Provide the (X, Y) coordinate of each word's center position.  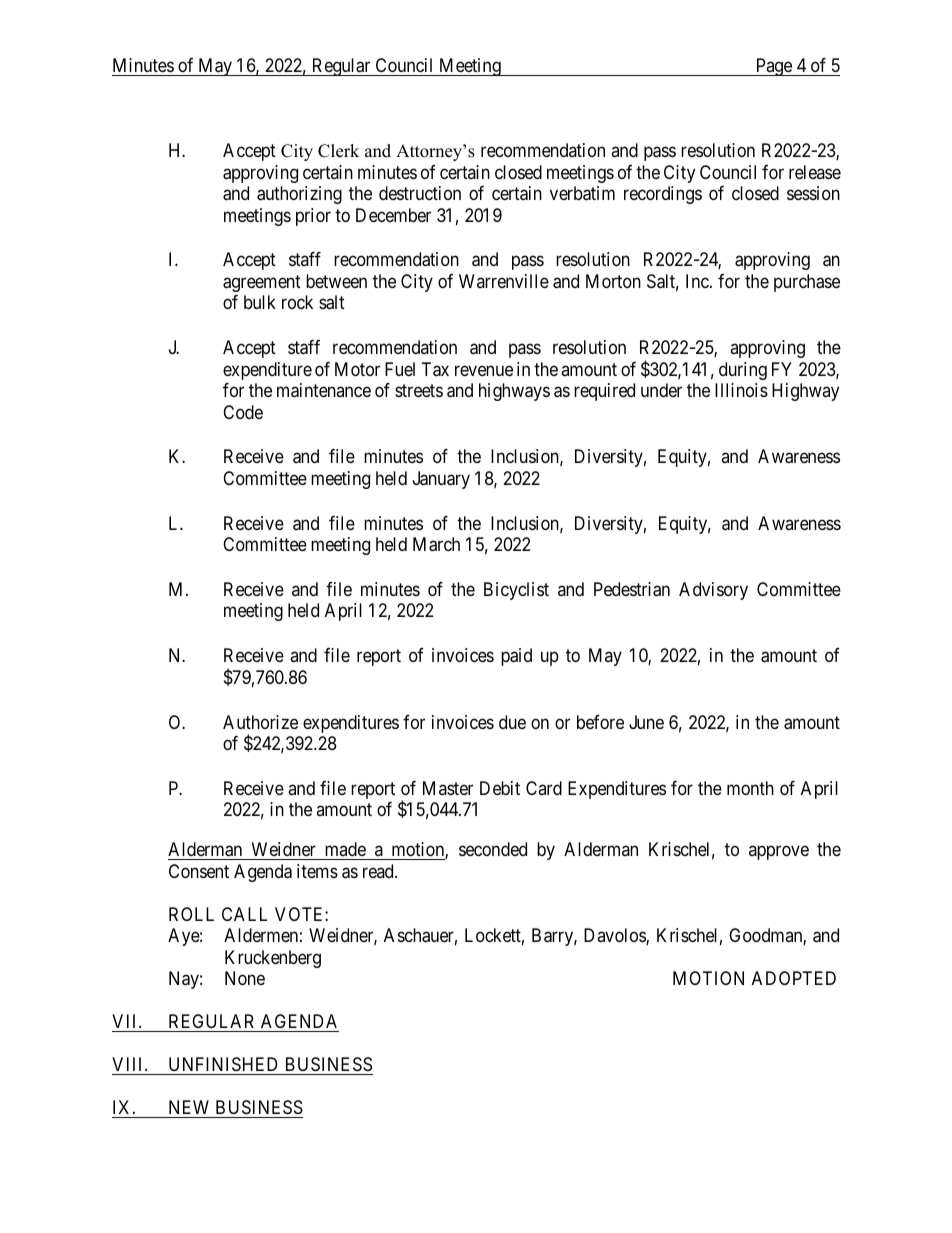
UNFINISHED (223, 1064)
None (245, 978)
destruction (420, 193)
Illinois (741, 390)
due (512, 722)
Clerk (338, 151)
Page (773, 67)
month (750, 788)
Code (243, 412)
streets (419, 390)
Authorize (260, 722)
